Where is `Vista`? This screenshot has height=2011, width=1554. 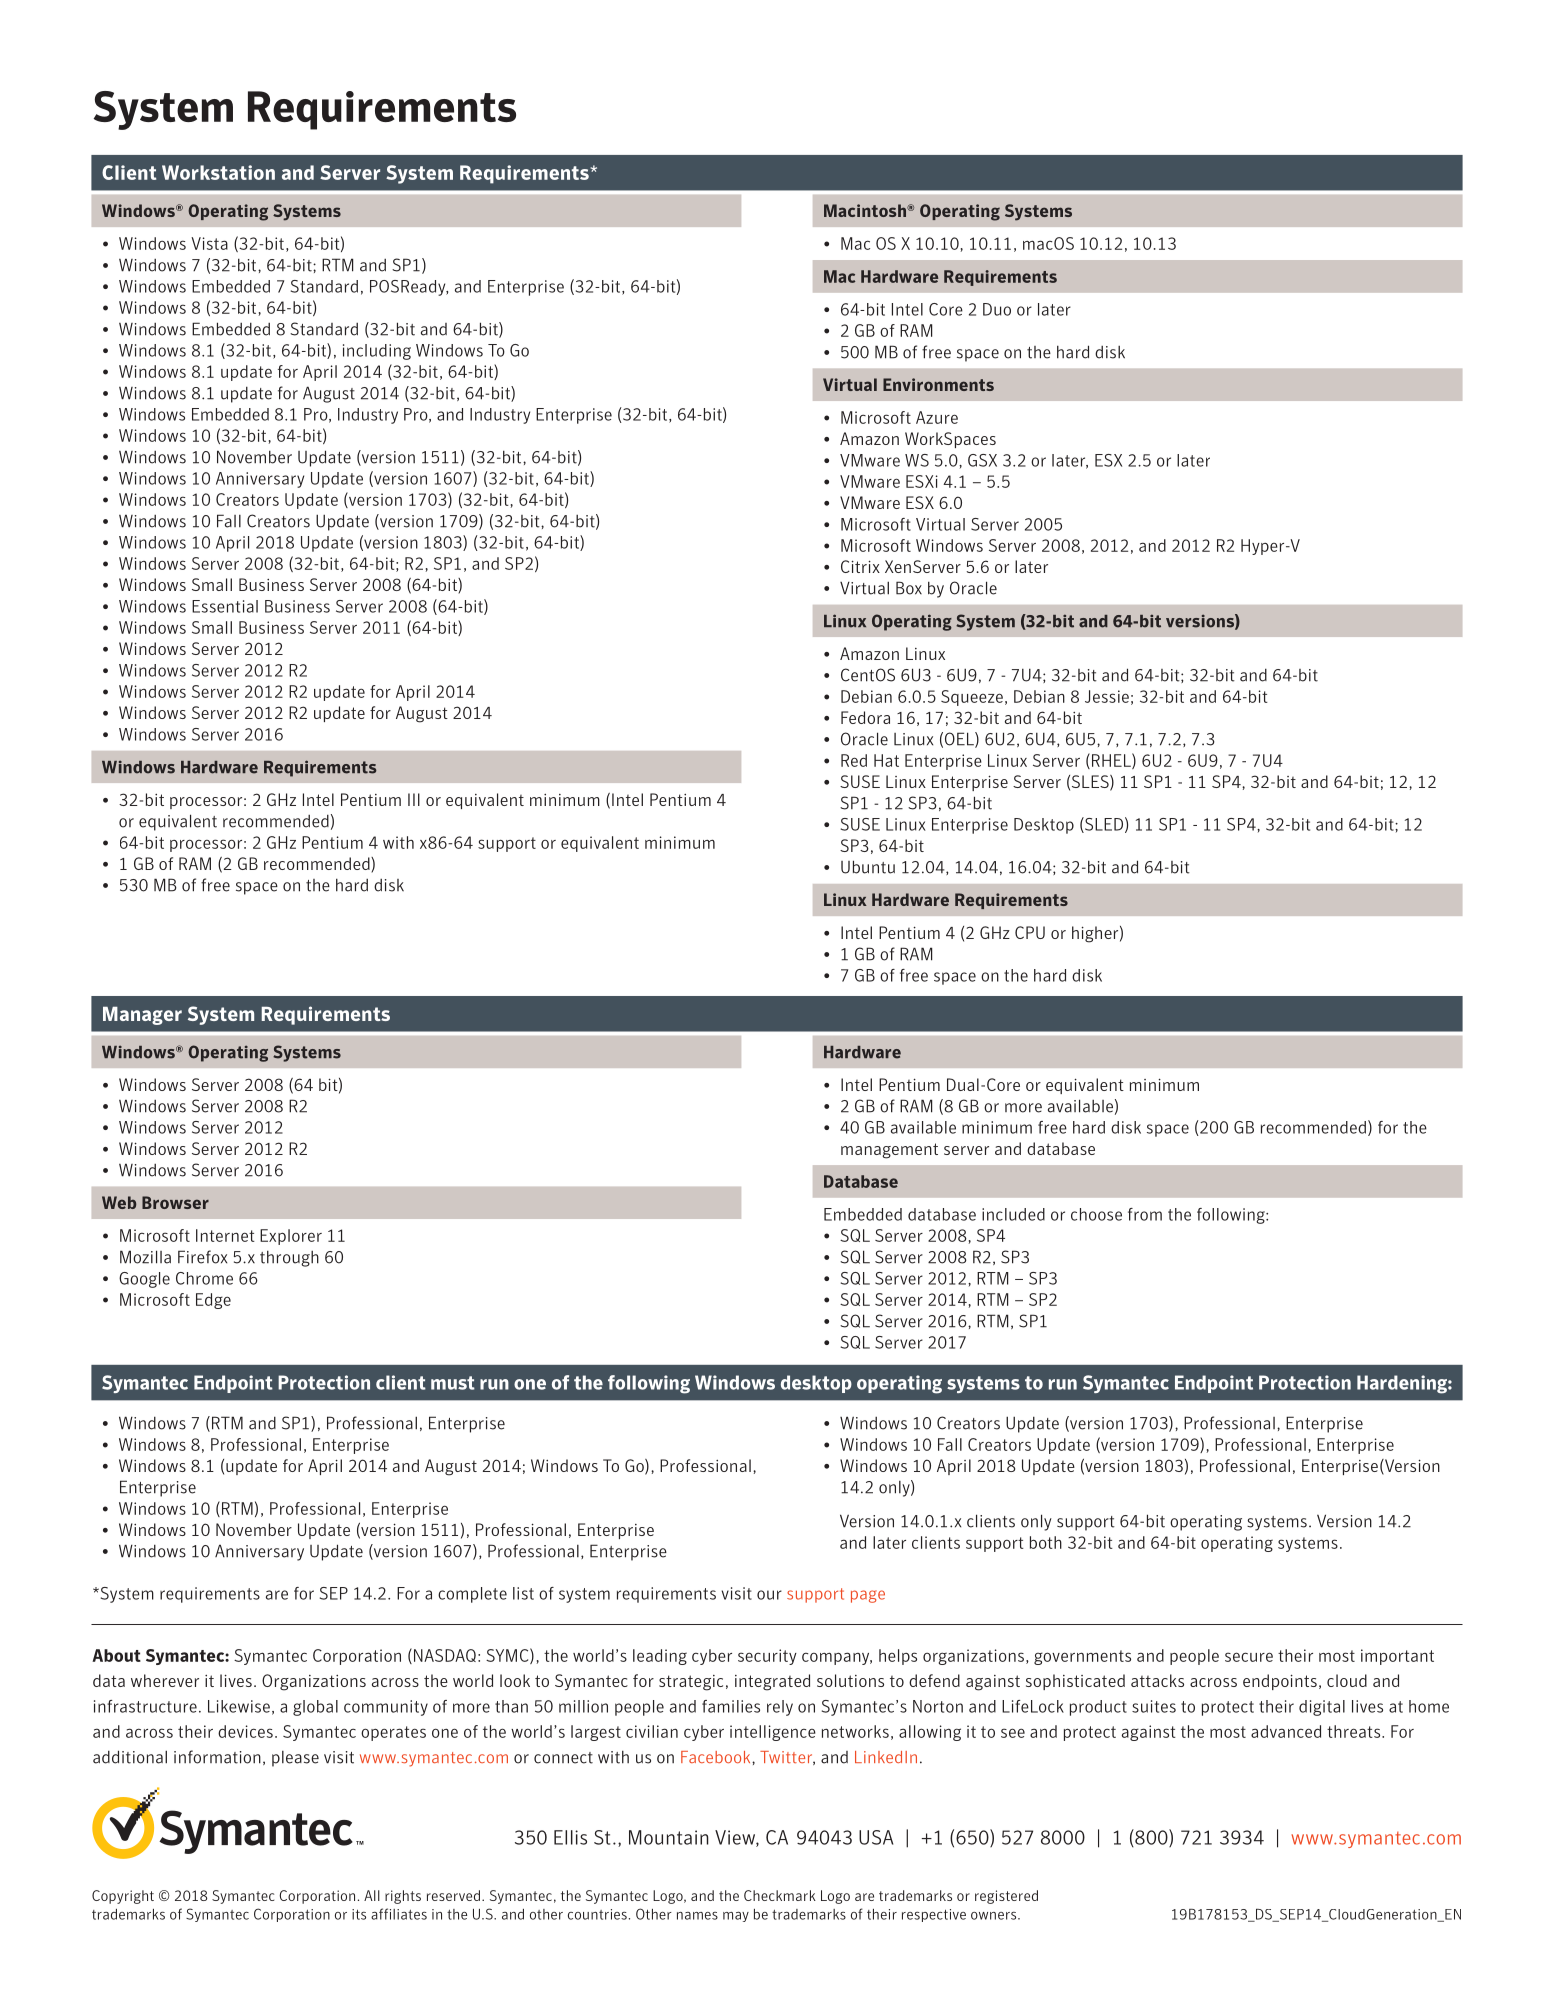
Vista is located at coordinates (209, 243).
